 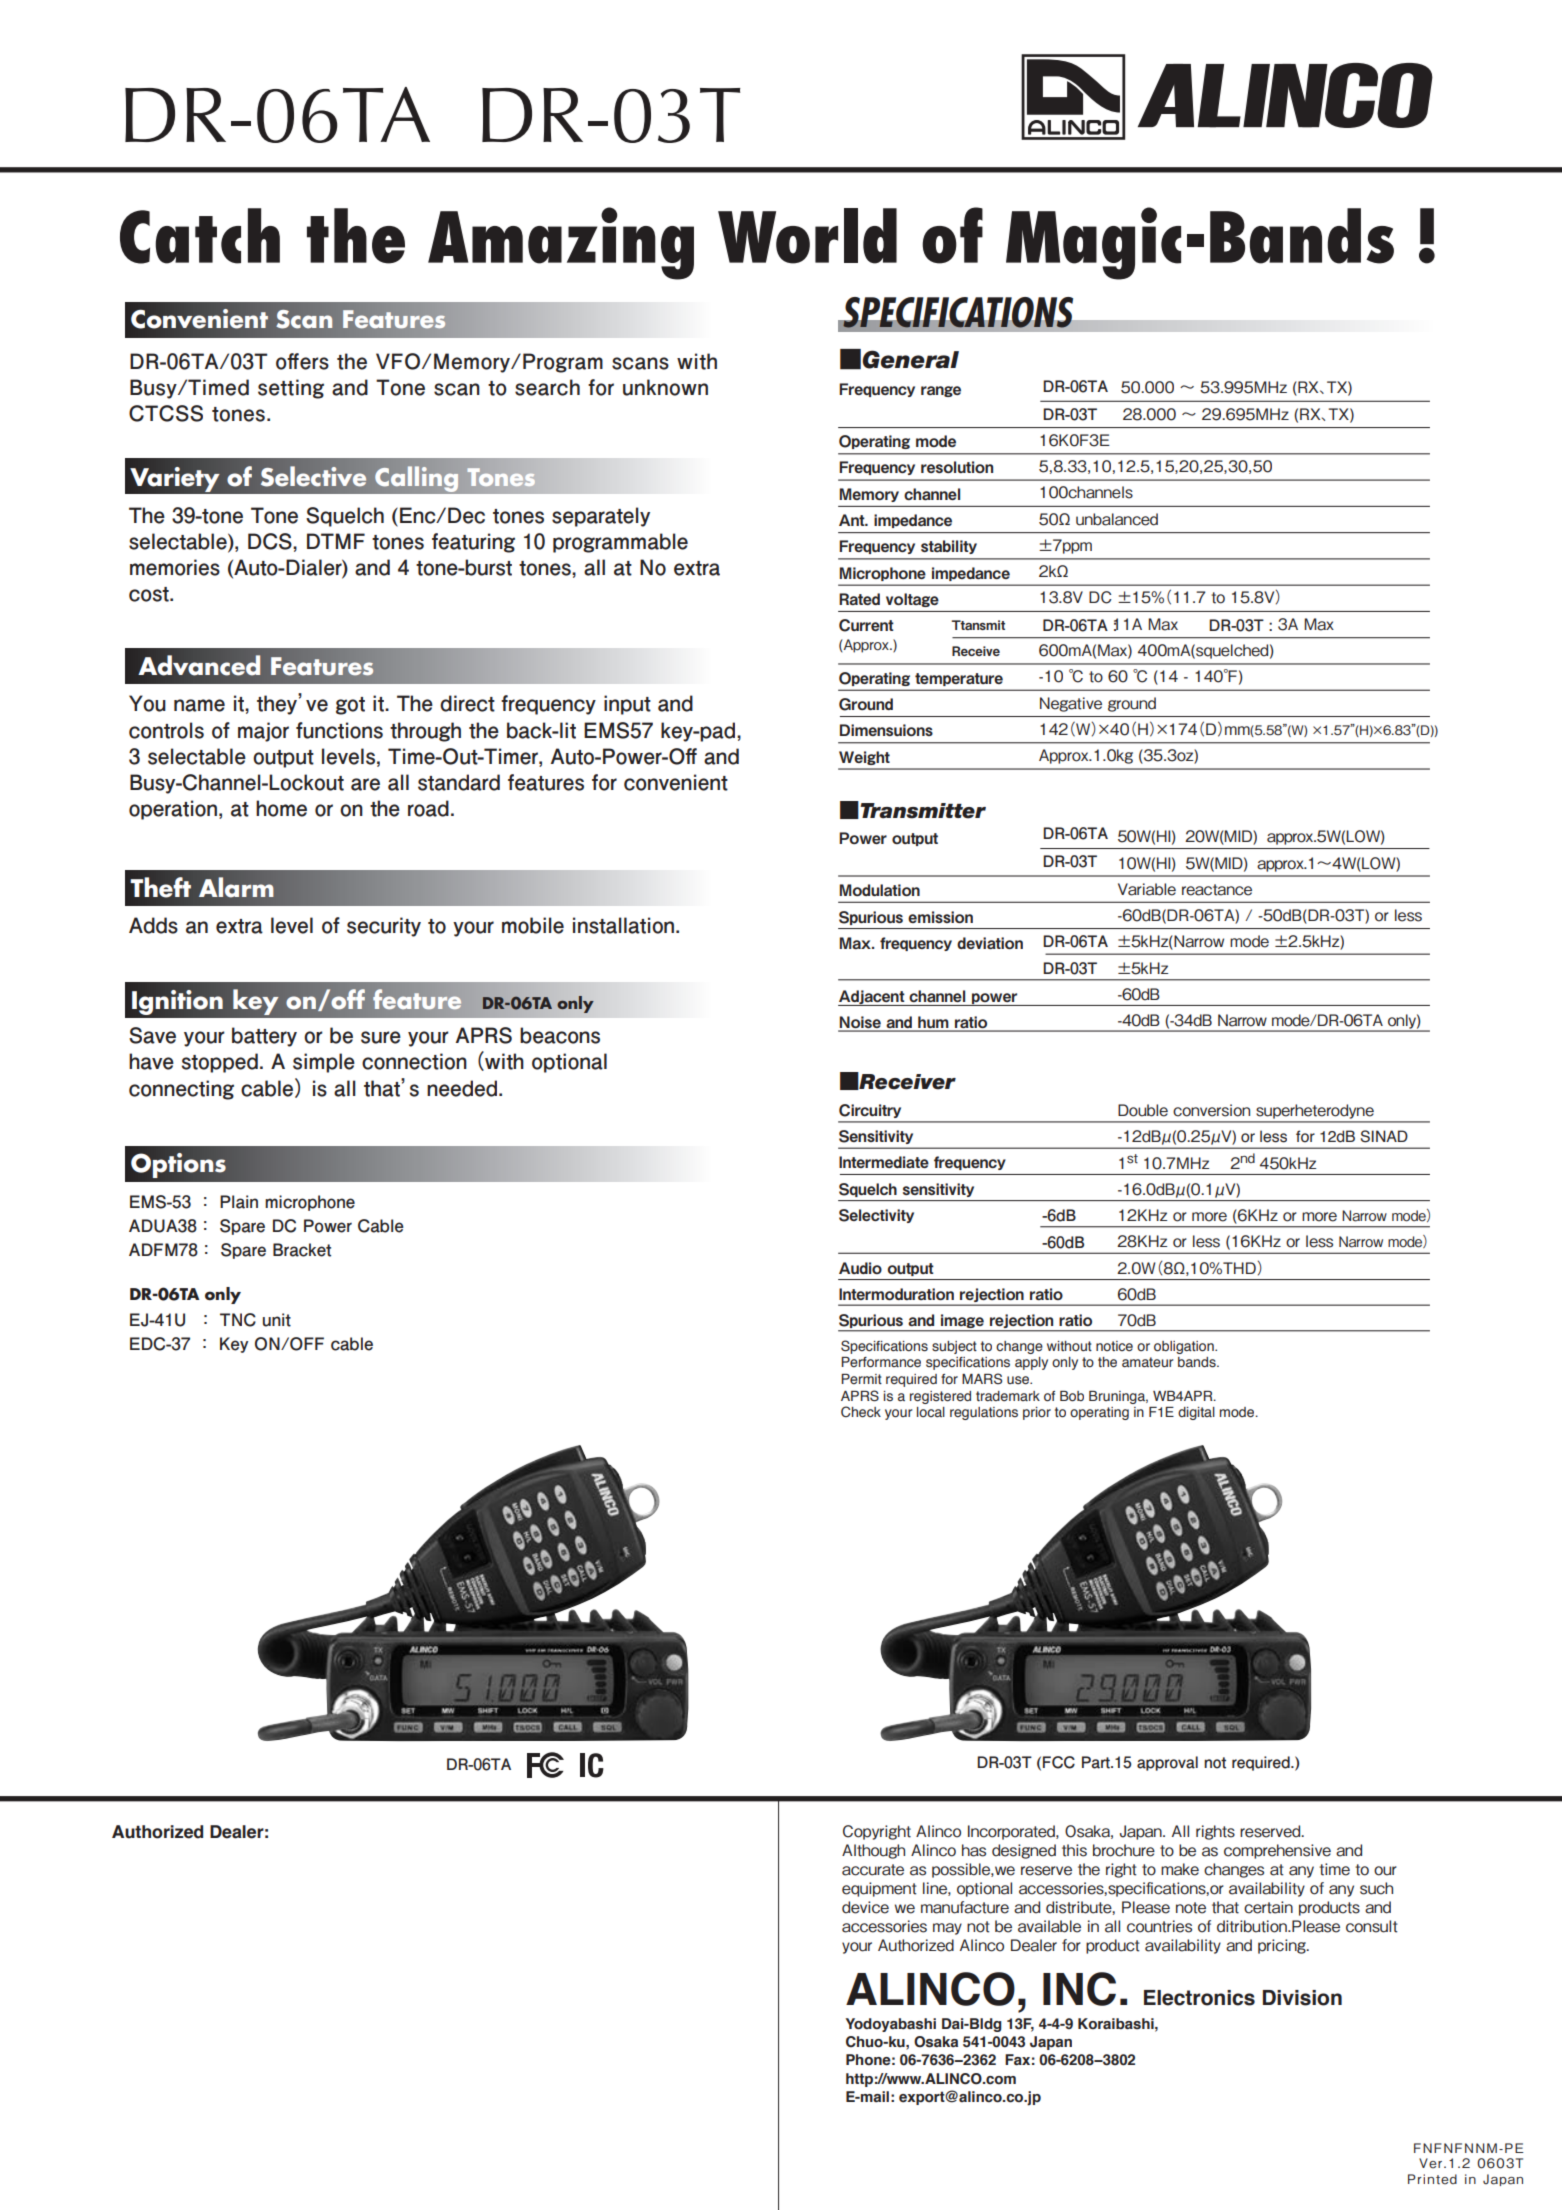 I want to click on Alarm, so click(x=236, y=887).
